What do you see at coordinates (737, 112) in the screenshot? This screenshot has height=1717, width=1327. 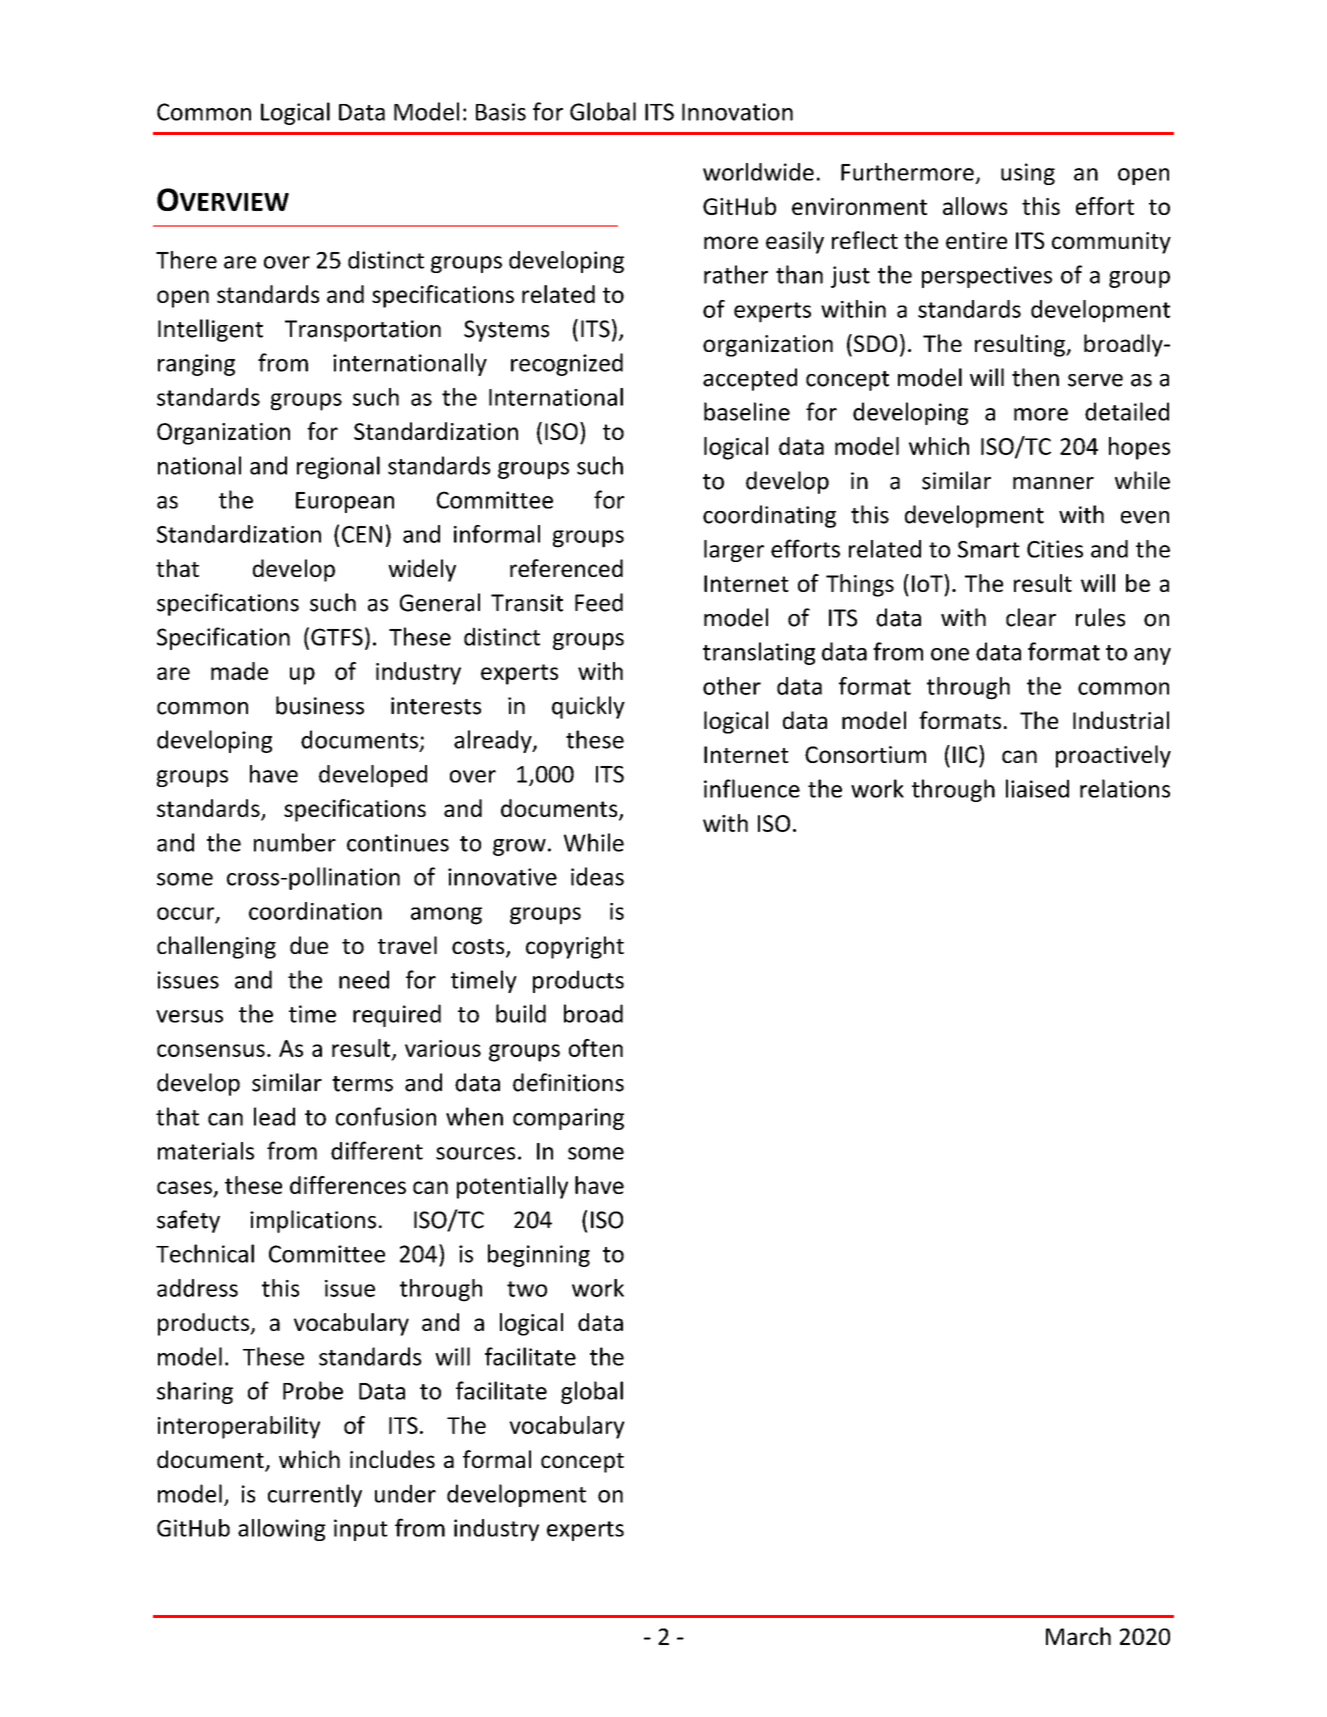 I see `Innovation` at bounding box center [737, 112].
